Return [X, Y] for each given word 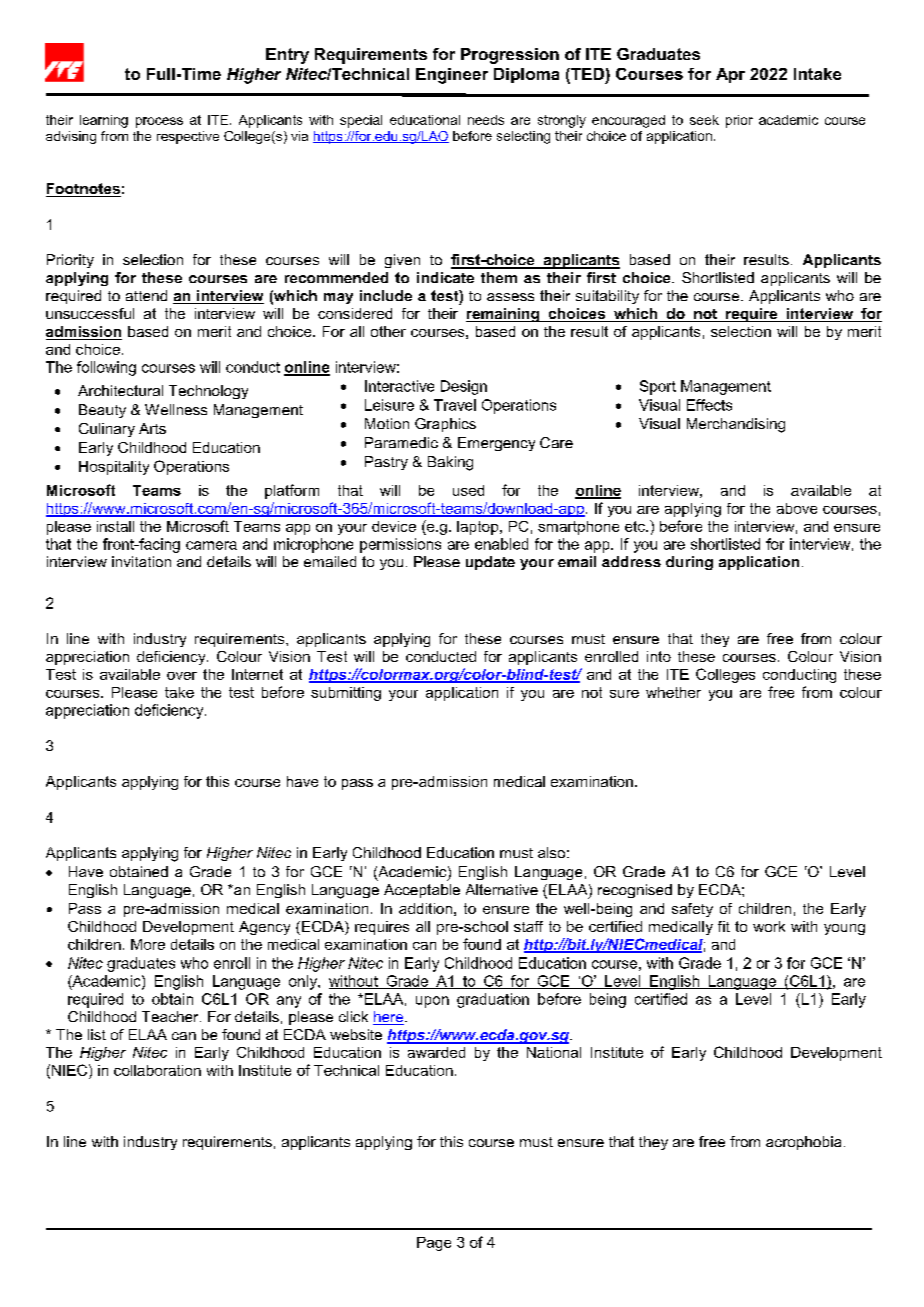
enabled [501, 544]
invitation [141, 561]
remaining [503, 315]
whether [673, 692]
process [159, 122]
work [769, 926]
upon [432, 1002]
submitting [346, 694]
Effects [709, 405]
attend [146, 295]
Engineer [452, 76]
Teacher [171, 1016]
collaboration [157, 1070]
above [797, 508]
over [182, 676]
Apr [730, 75]
